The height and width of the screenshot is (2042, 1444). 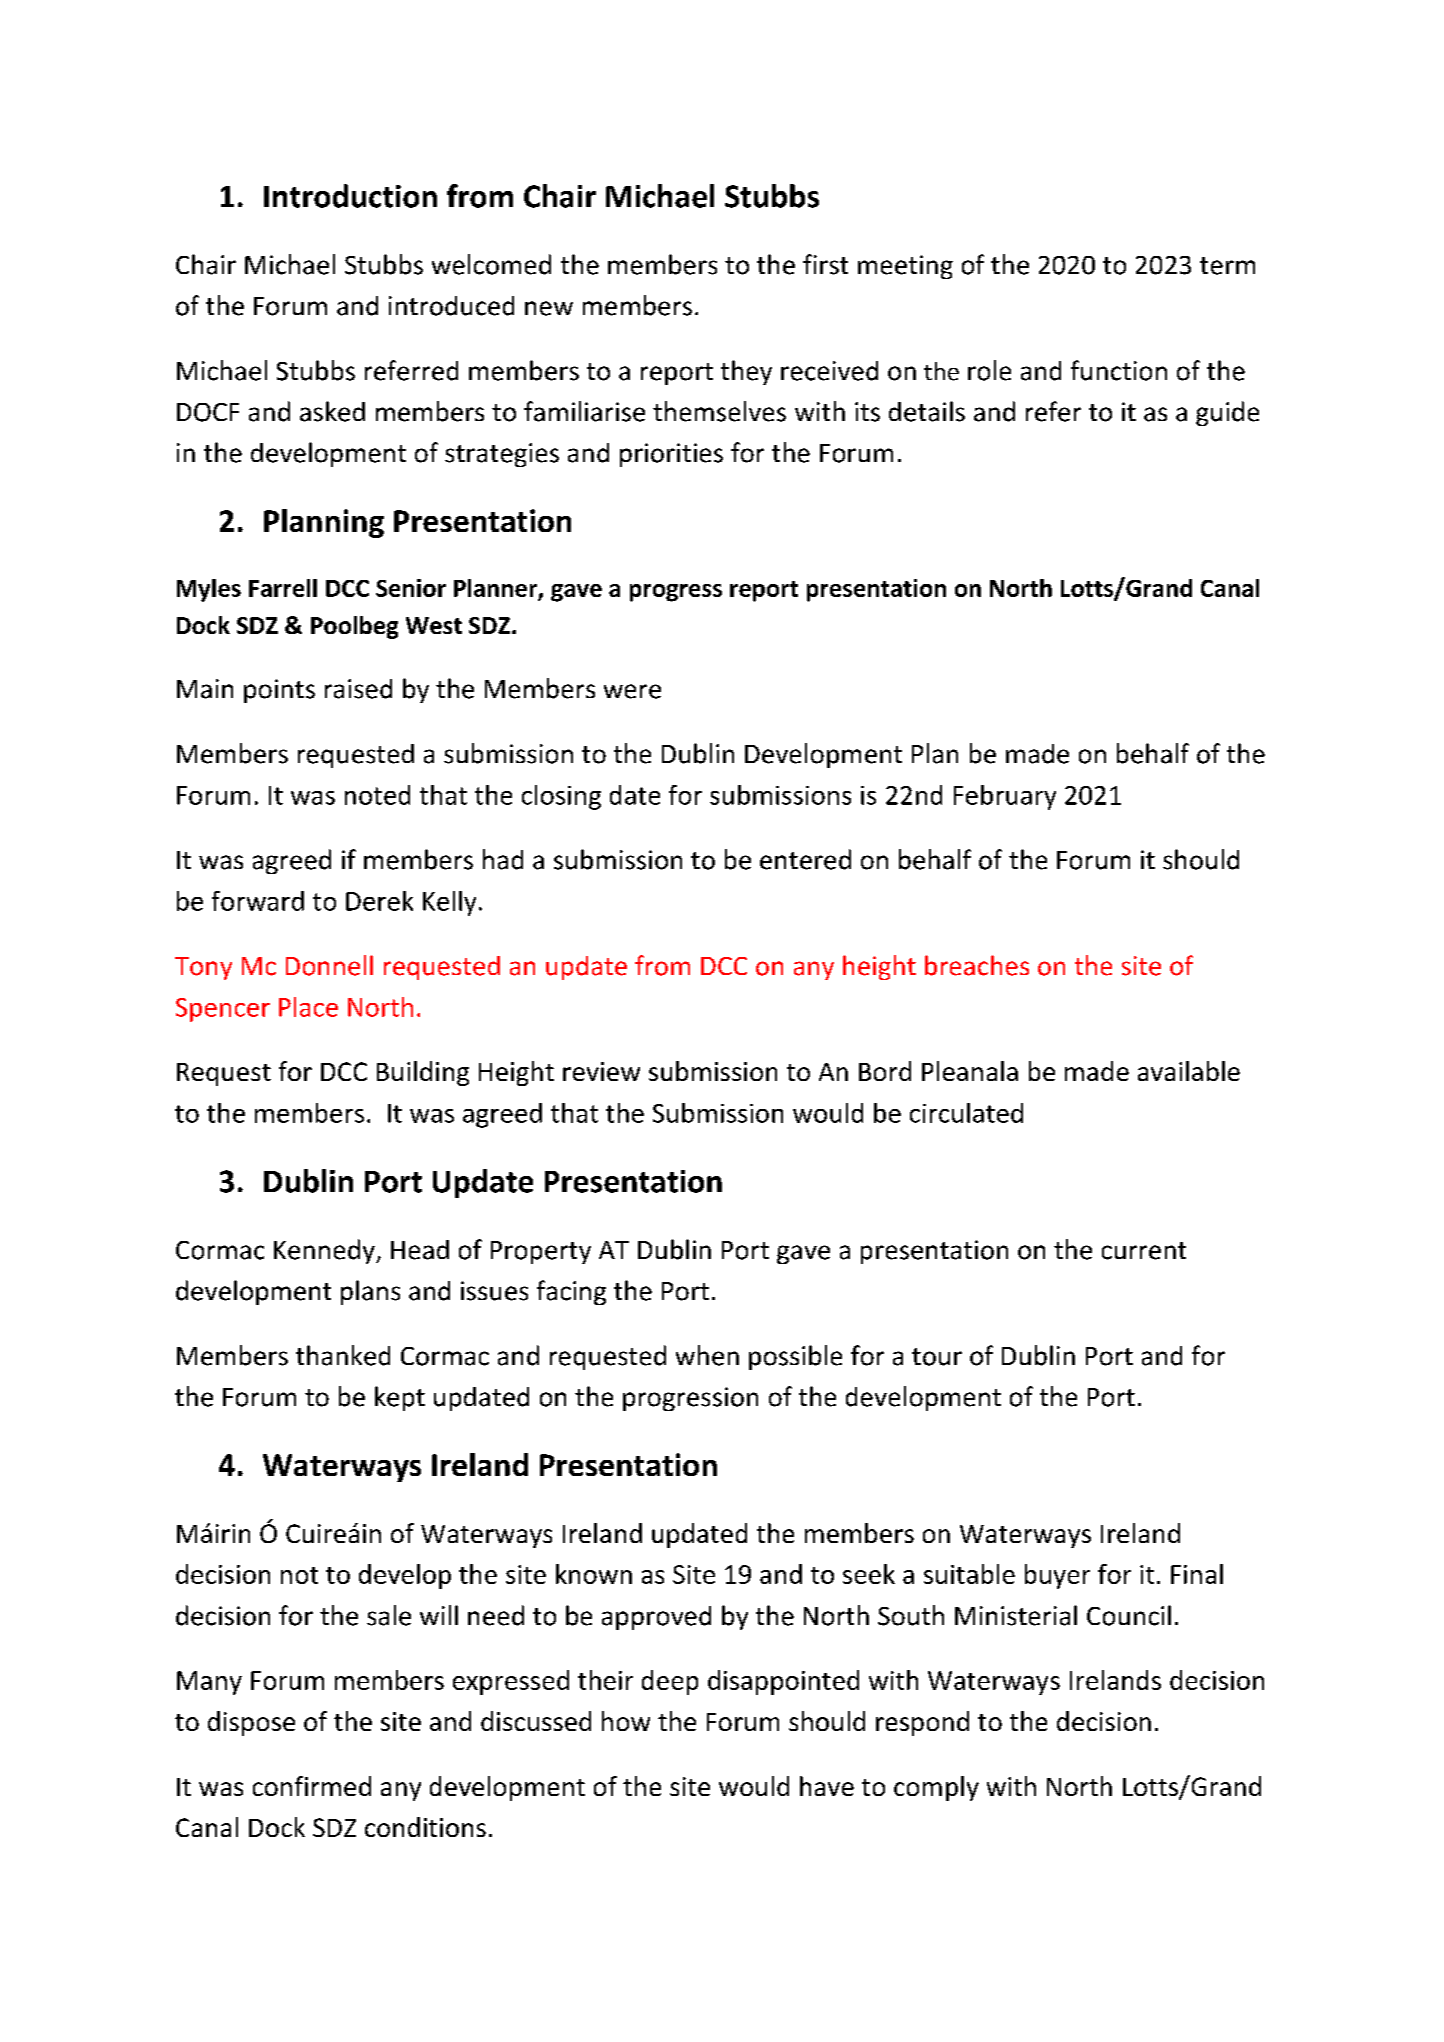 What do you see at coordinates (1005, 797) in the screenshot?
I see `February` at bounding box center [1005, 797].
